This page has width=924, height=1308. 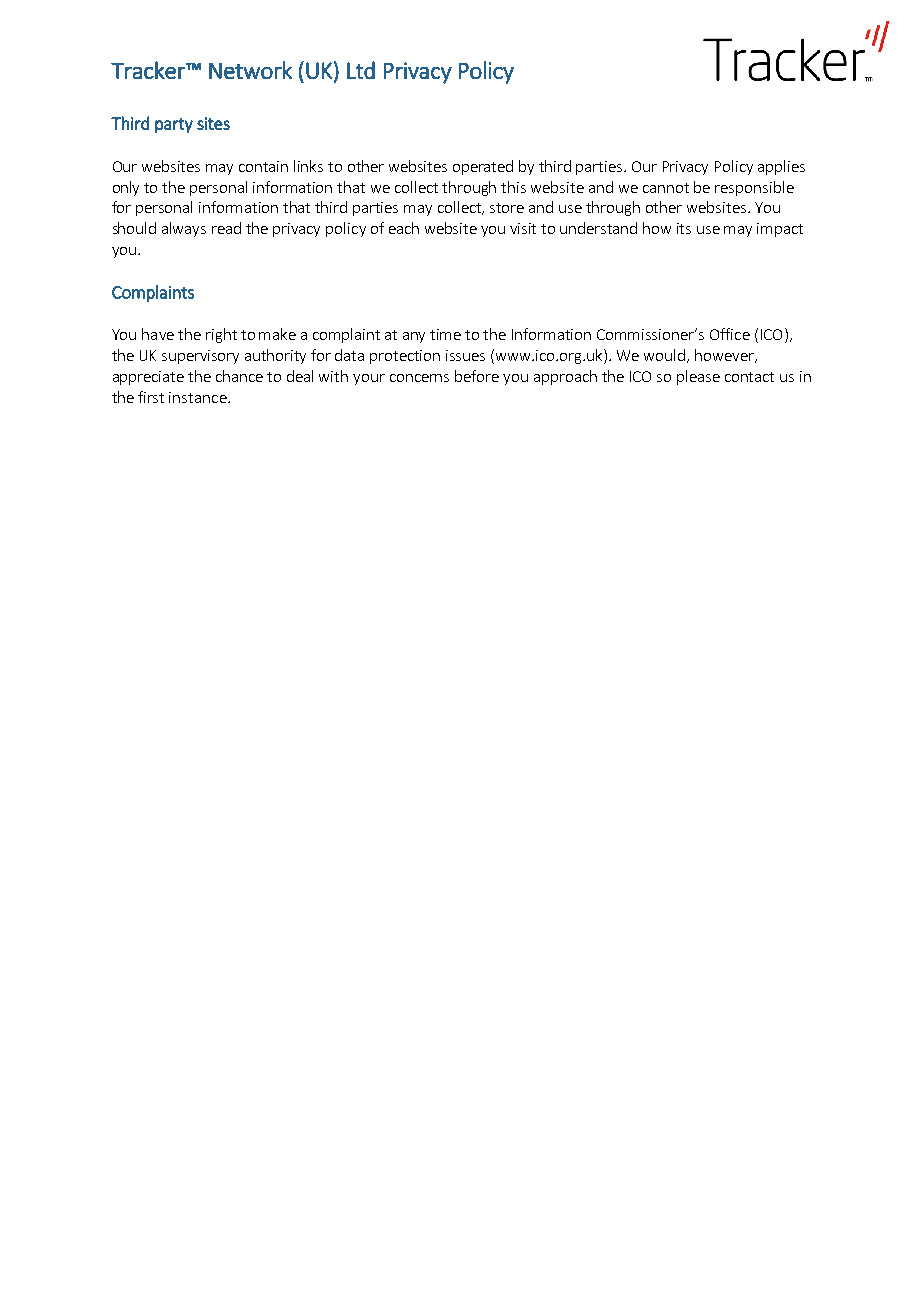 What do you see at coordinates (730, 334) in the page?
I see `Office` at bounding box center [730, 334].
